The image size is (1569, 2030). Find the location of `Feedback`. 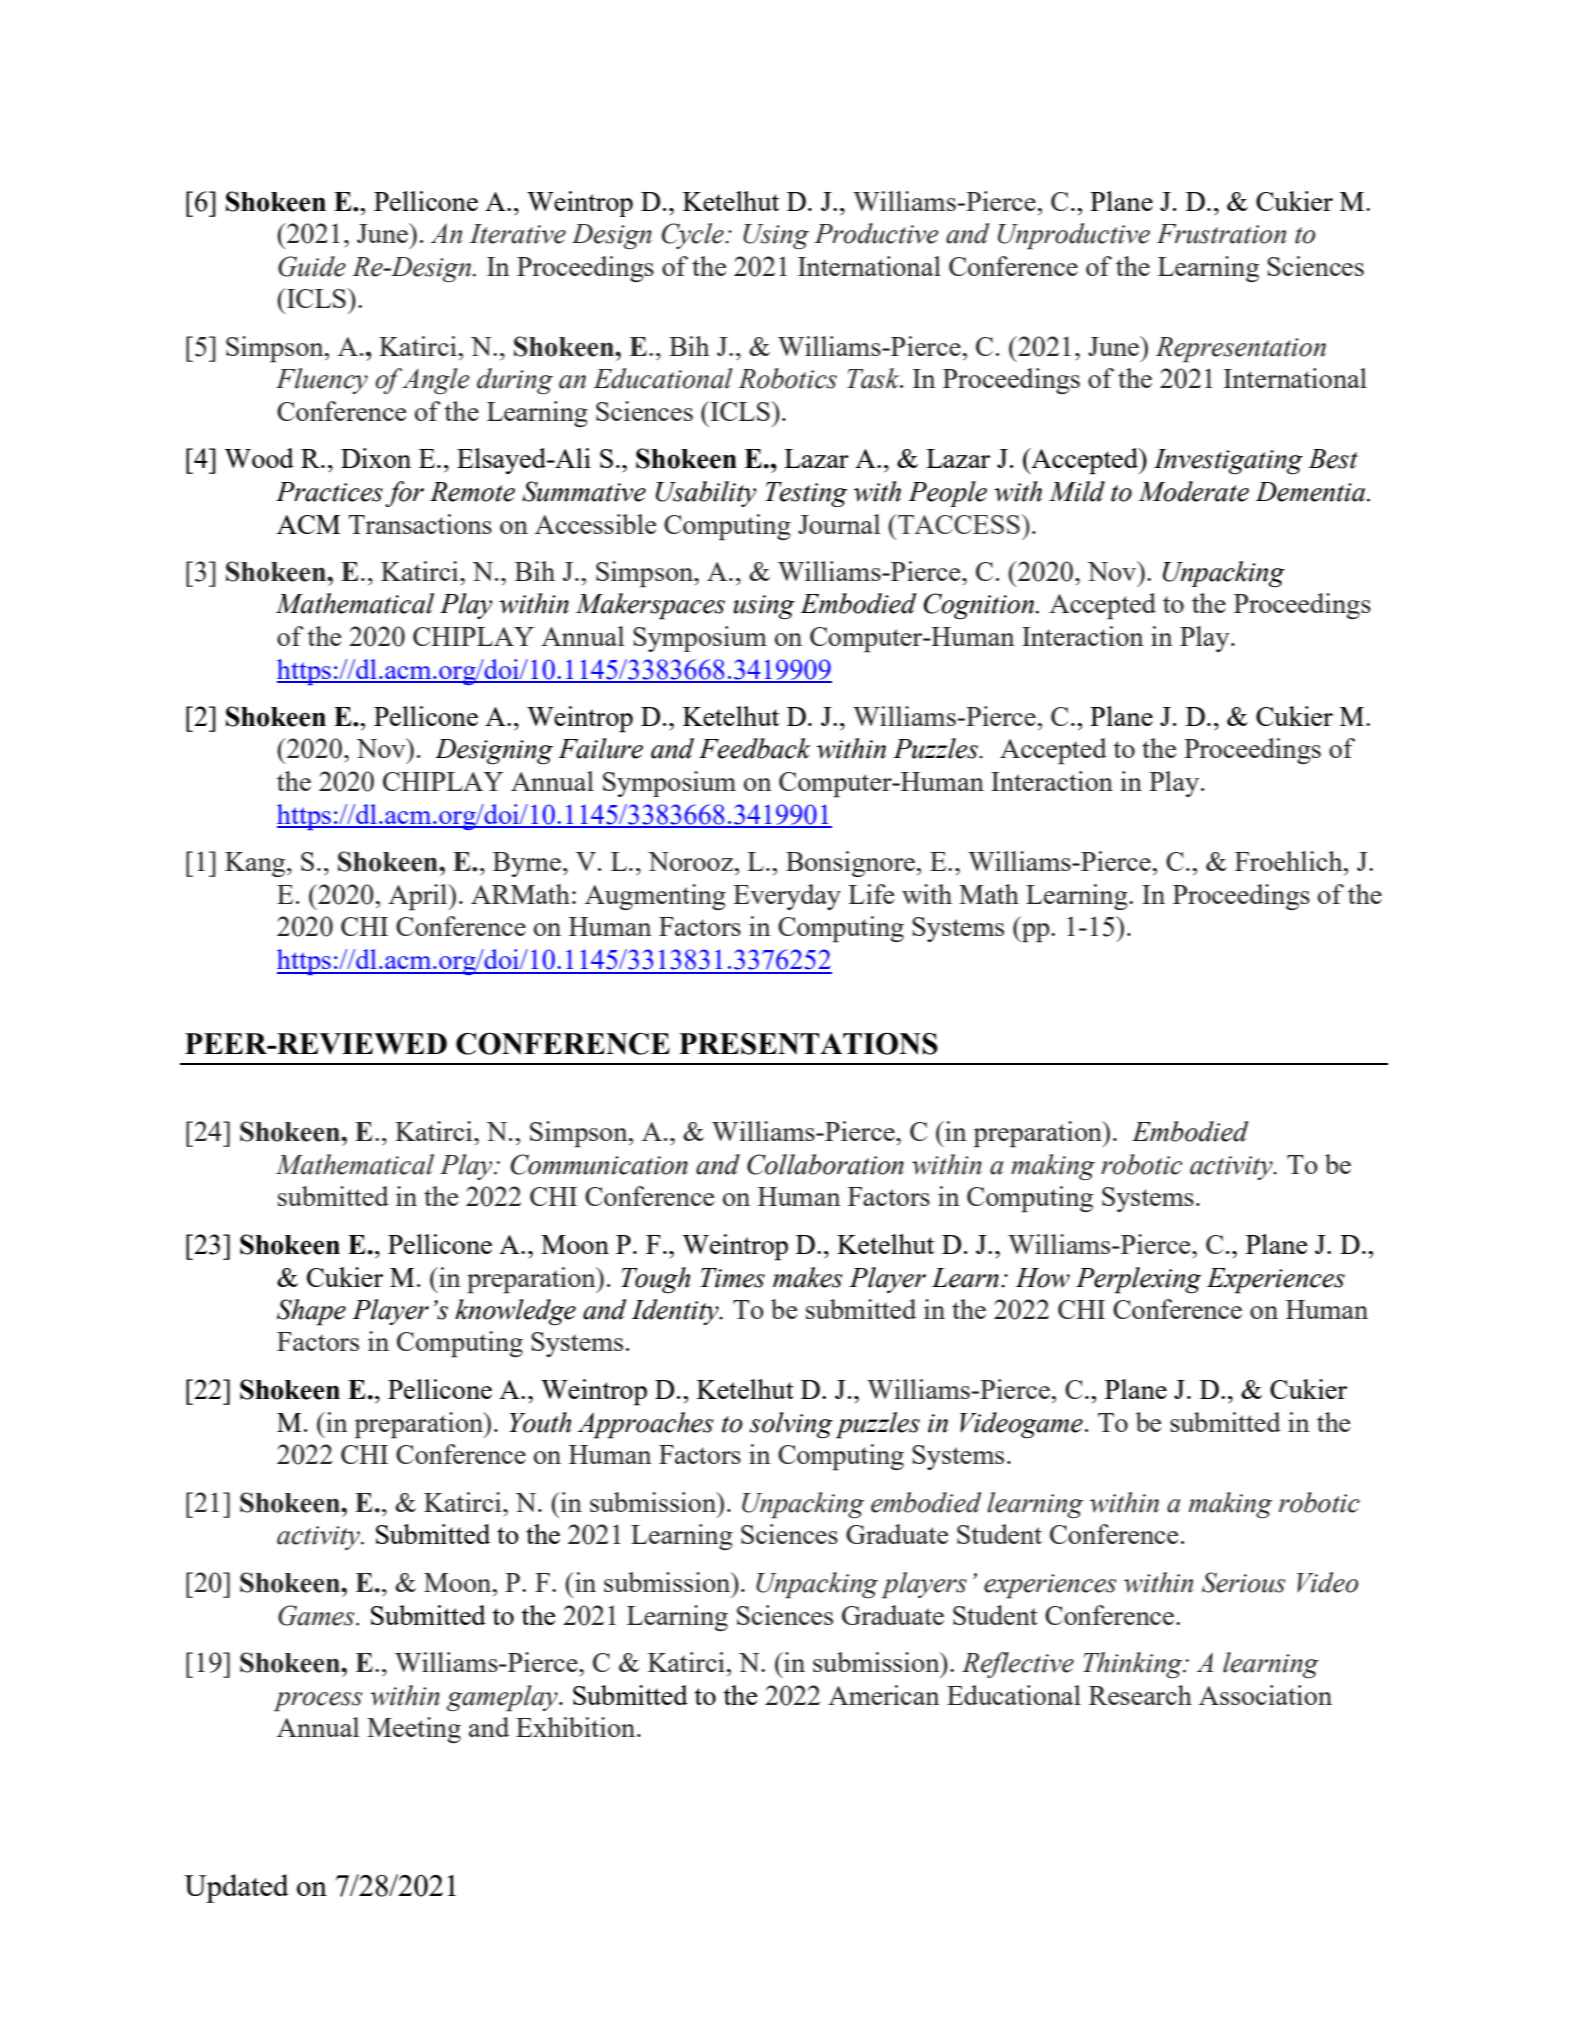

Feedback is located at coordinates (755, 748).
